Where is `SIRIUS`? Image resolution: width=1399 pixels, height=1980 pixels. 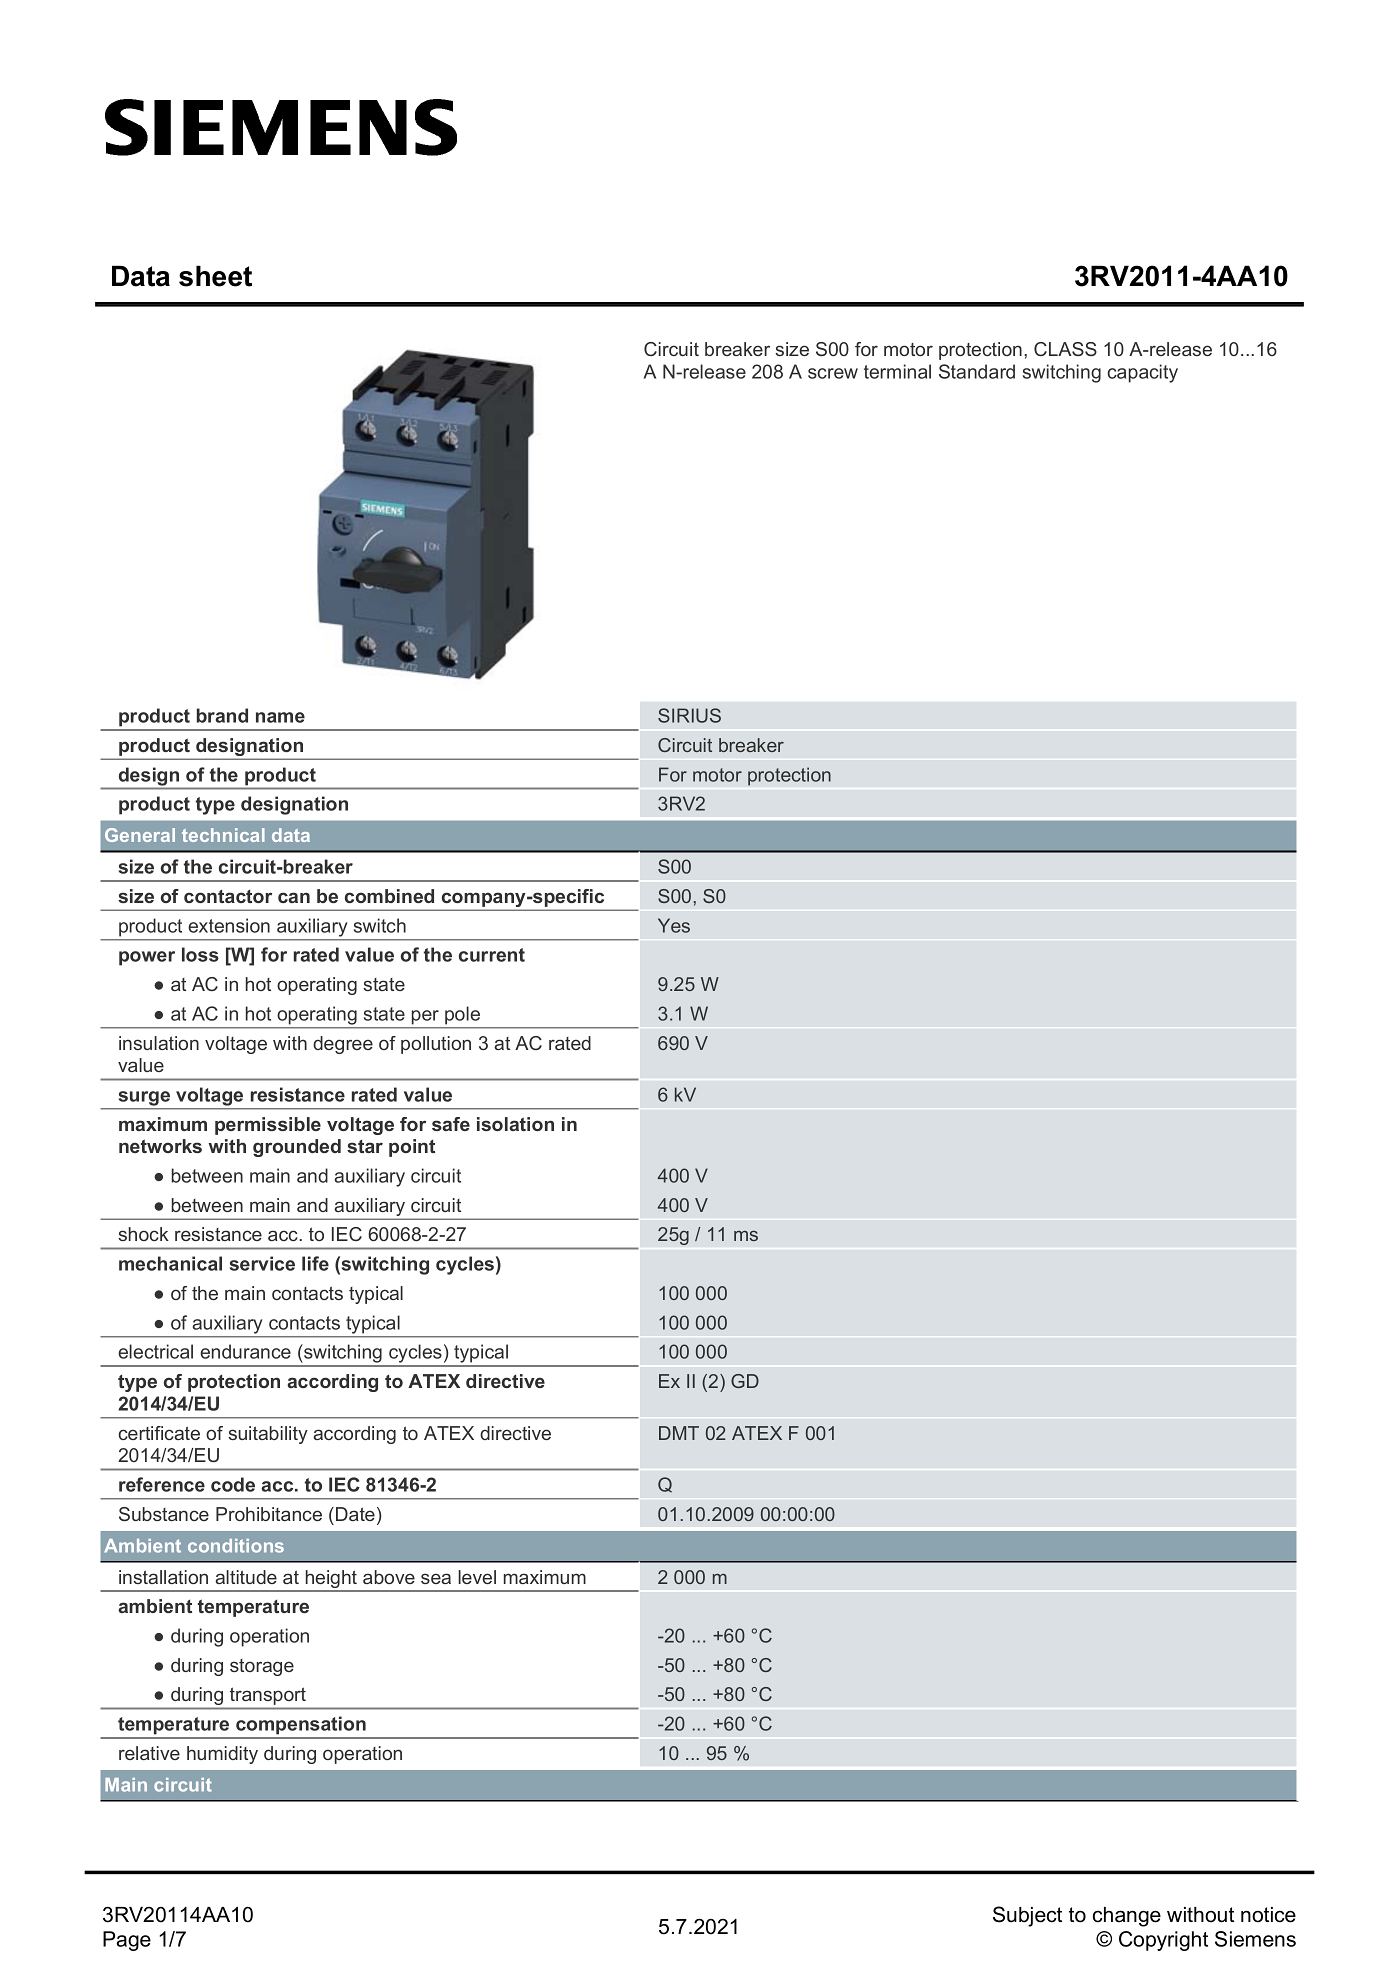
SIRIUS is located at coordinates (689, 715).
